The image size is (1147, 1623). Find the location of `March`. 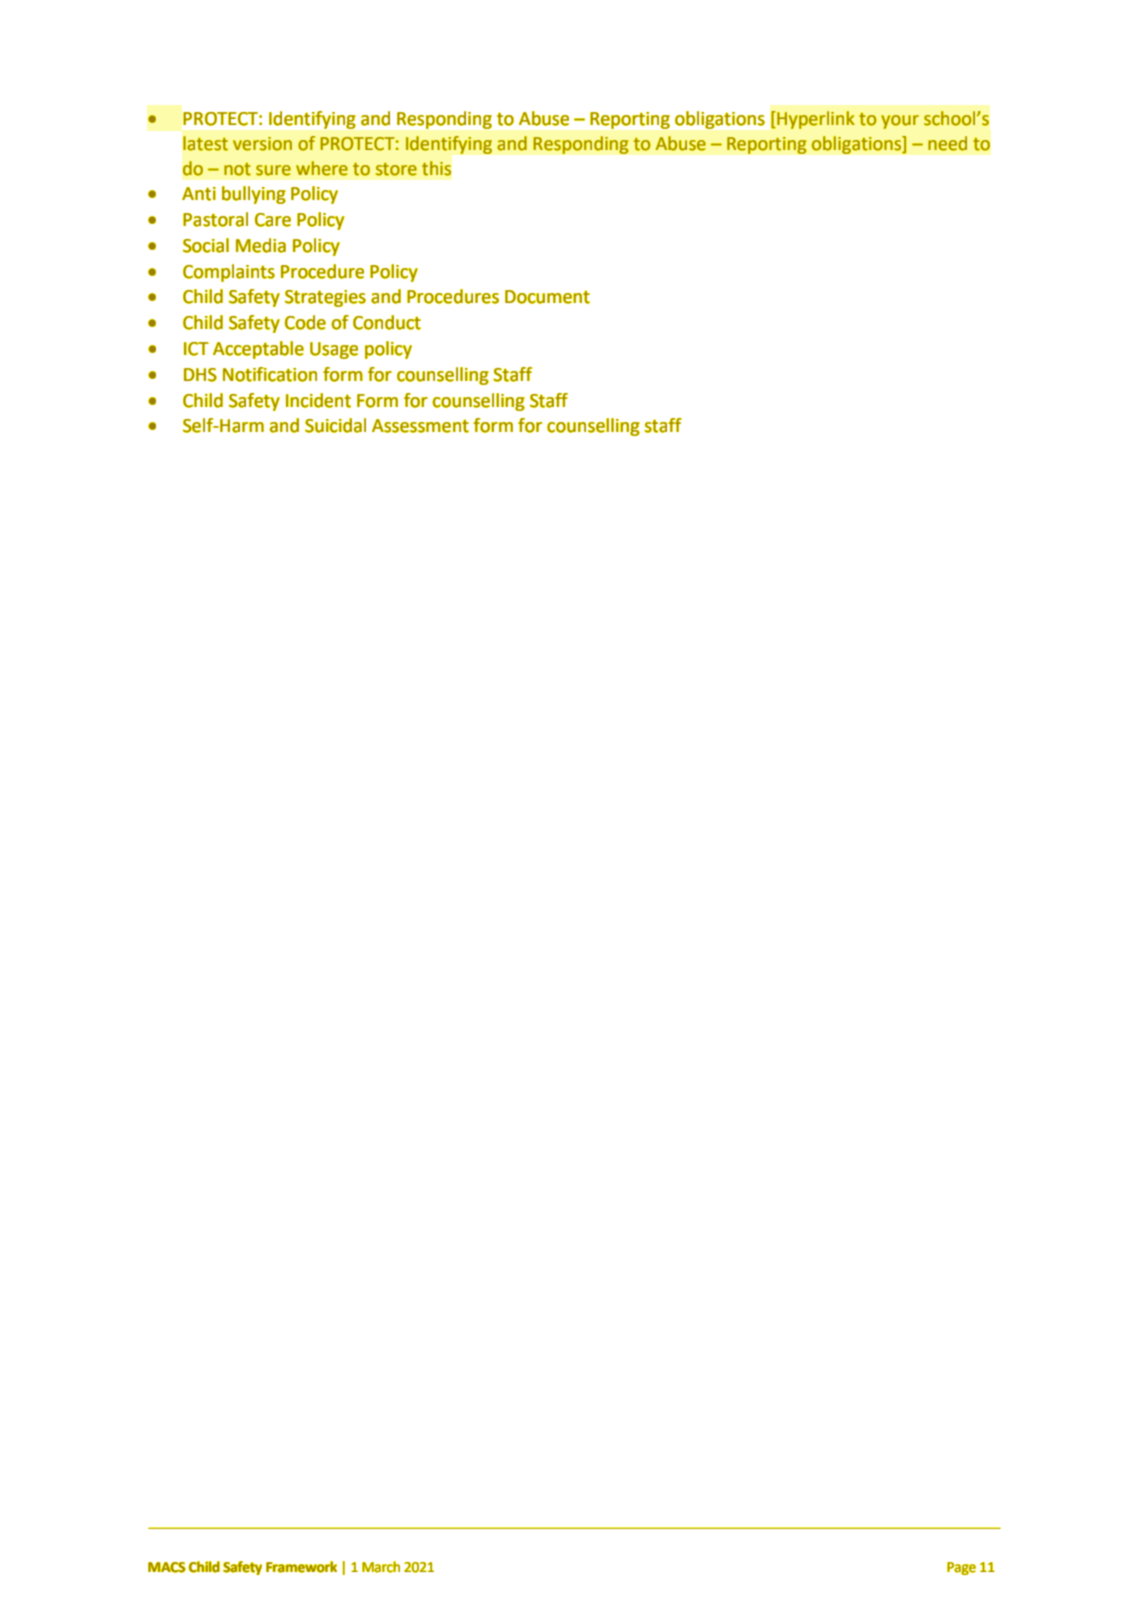

March is located at coordinates (381, 1567).
